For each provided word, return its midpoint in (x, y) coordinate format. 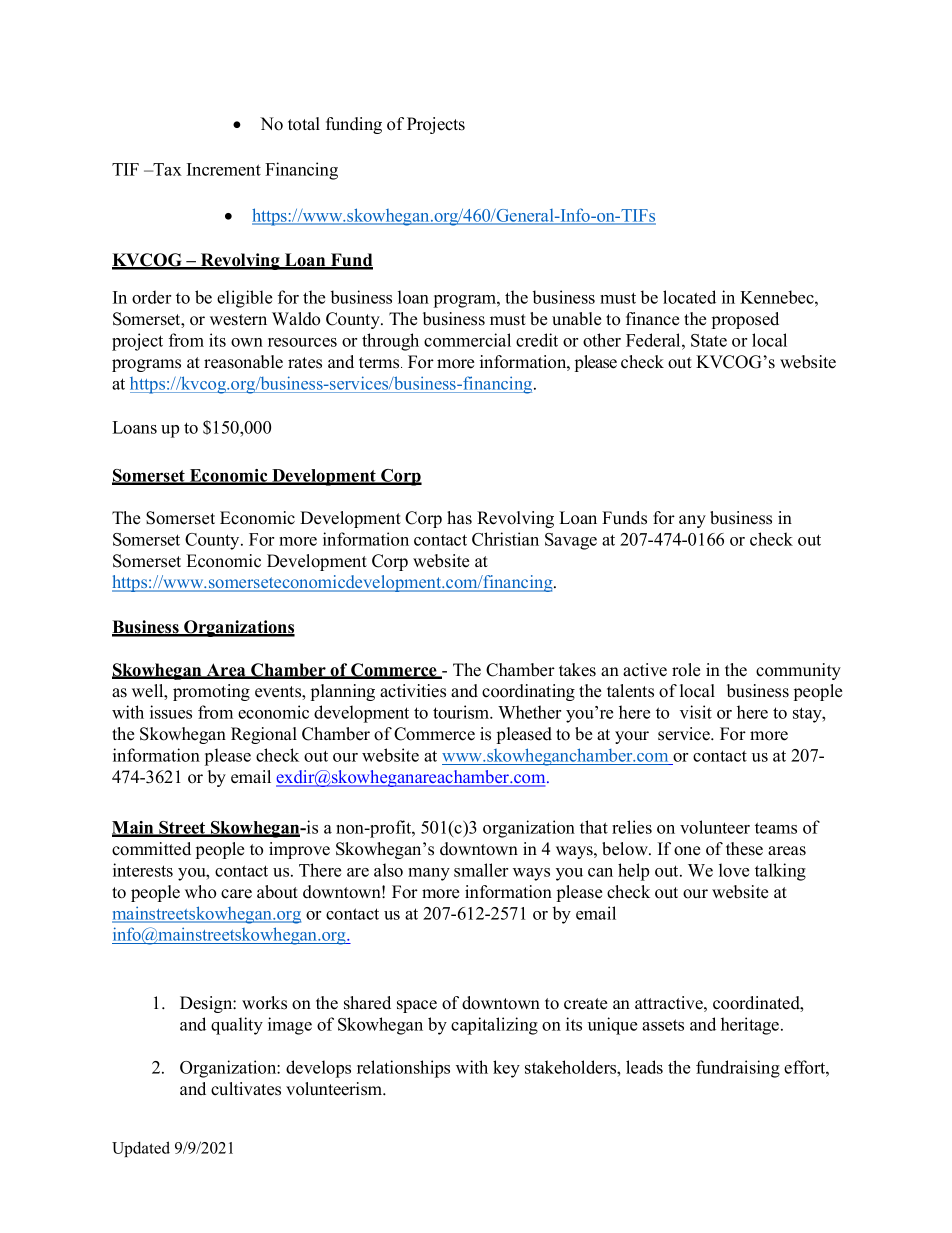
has (459, 518)
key (506, 1069)
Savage (571, 541)
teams (776, 828)
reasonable (243, 362)
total (304, 124)
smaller (481, 870)
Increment (224, 169)
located (689, 297)
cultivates (246, 1089)
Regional (264, 735)
